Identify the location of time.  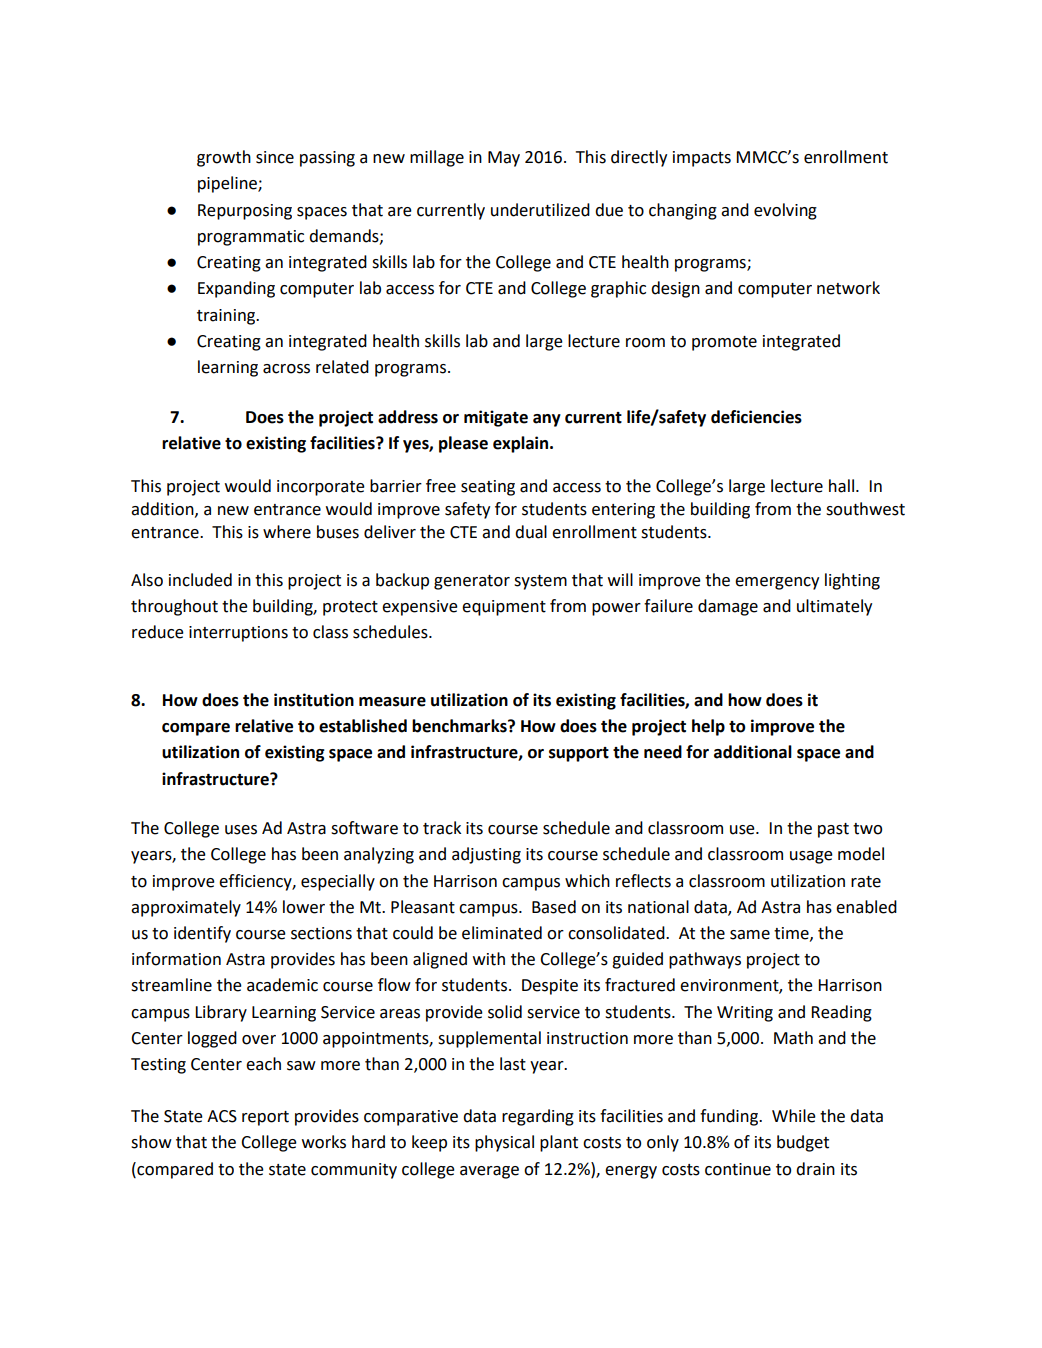
(792, 934).
